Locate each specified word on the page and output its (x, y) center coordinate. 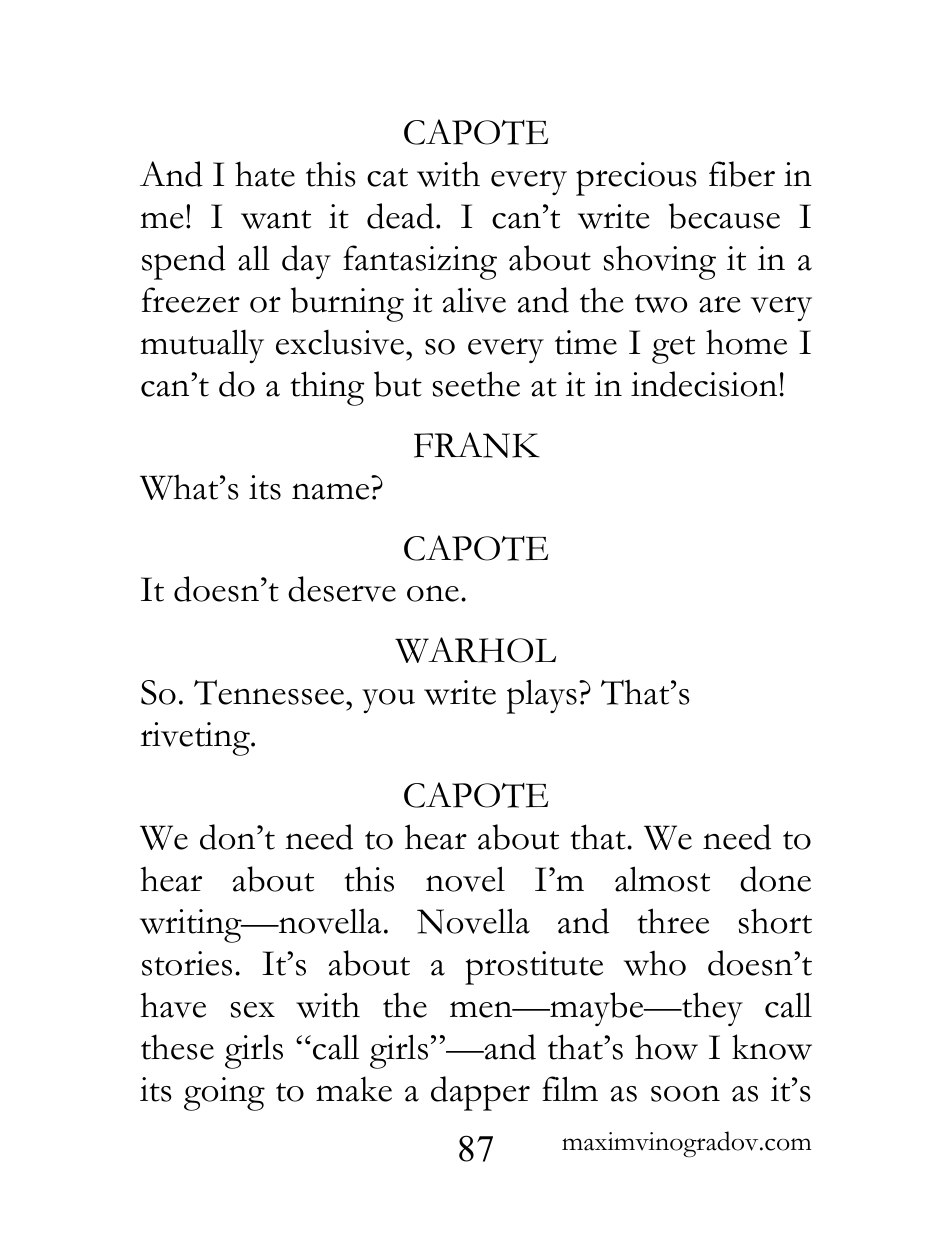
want (276, 219)
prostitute (534, 968)
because (724, 216)
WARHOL (475, 650)
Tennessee (270, 692)
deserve (342, 589)
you (388, 701)
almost (662, 879)
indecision (704, 384)
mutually (202, 346)
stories (187, 963)
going (224, 1094)
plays (542, 696)
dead (400, 216)
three (673, 921)
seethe (476, 384)
